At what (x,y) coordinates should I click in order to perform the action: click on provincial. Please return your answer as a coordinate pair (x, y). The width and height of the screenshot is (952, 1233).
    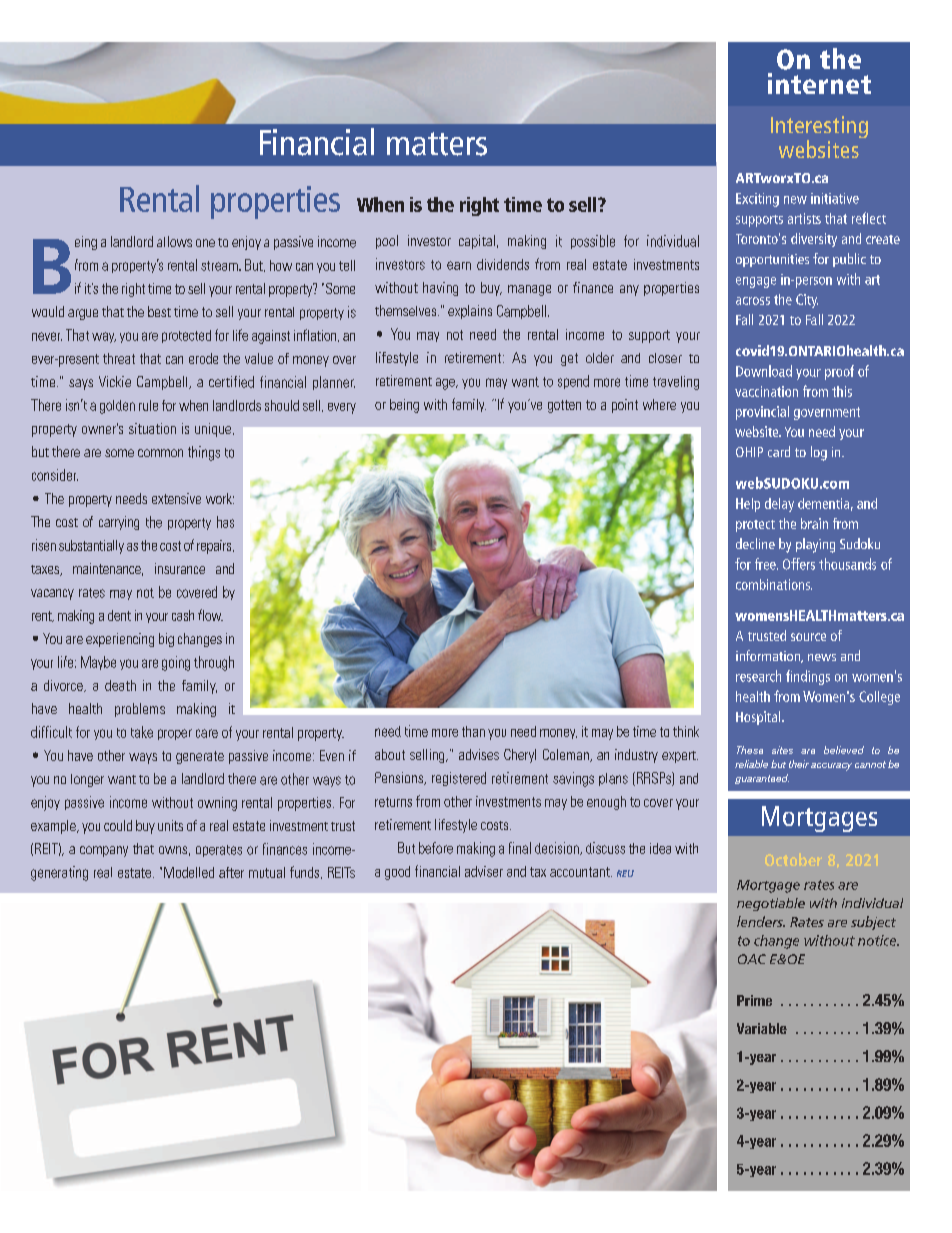
    Looking at the image, I should click on (762, 413).
